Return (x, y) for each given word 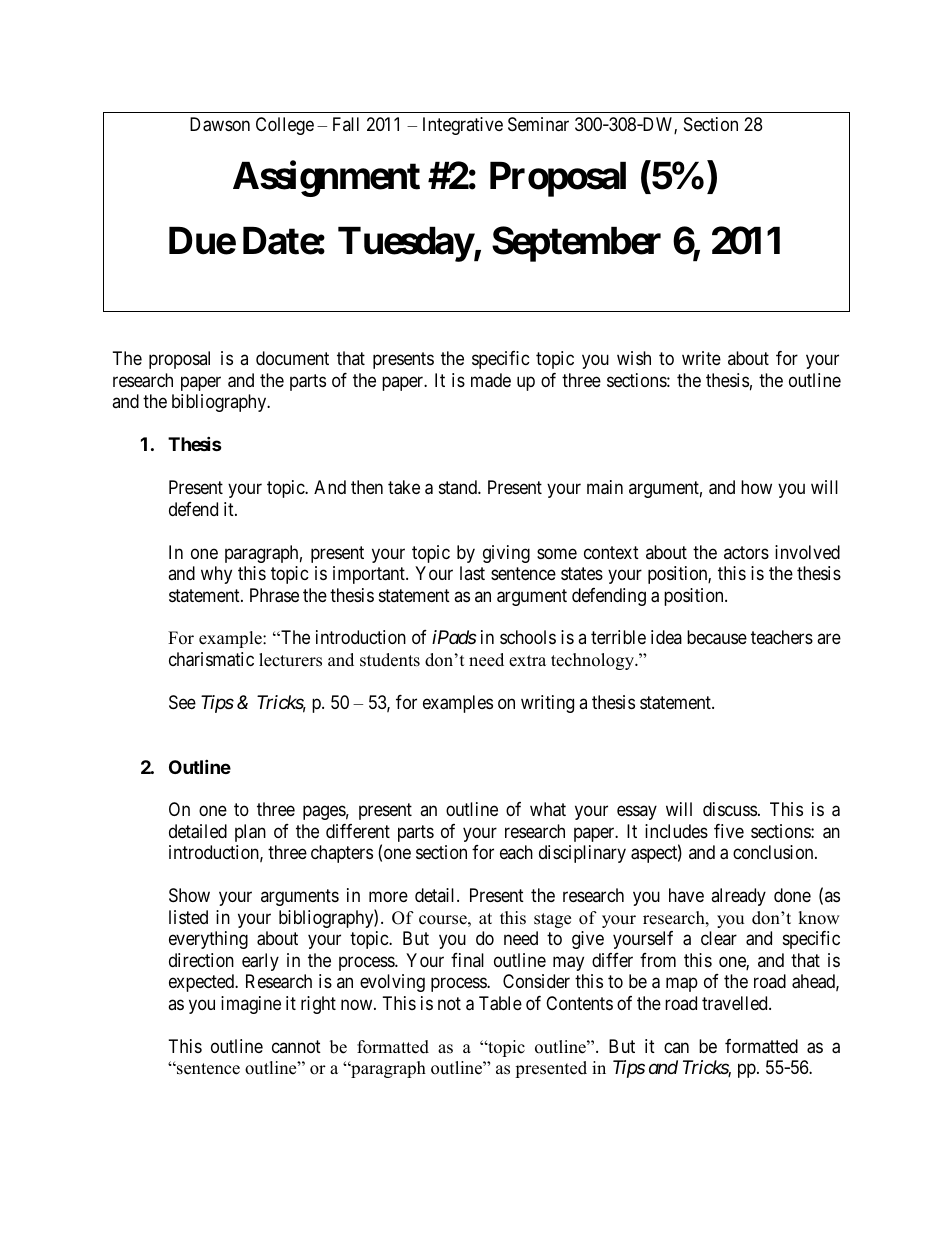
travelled (736, 1003)
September (576, 244)
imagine (251, 1005)
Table (500, 1003)
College (285, 126)
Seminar (538, 124)
